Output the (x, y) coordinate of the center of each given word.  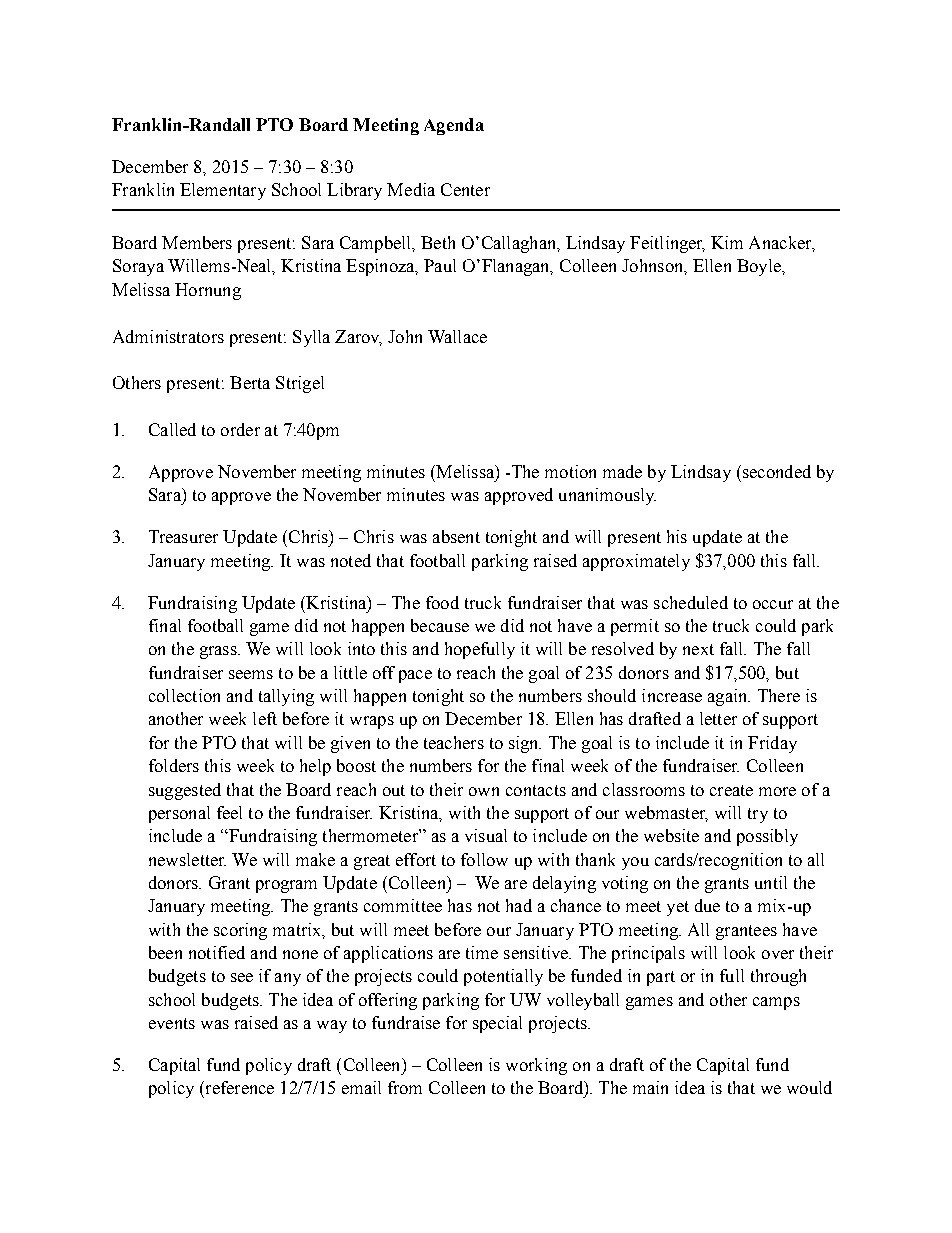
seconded (775, 471)
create (731, 790)
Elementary (223, 191)
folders (174, 765)
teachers (454, 742)
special (497, 1024)
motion (570, 471)
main (650, 1087)
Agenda (454, 126)
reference (238, 1087)
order (240, 429)
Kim (727, 242)
